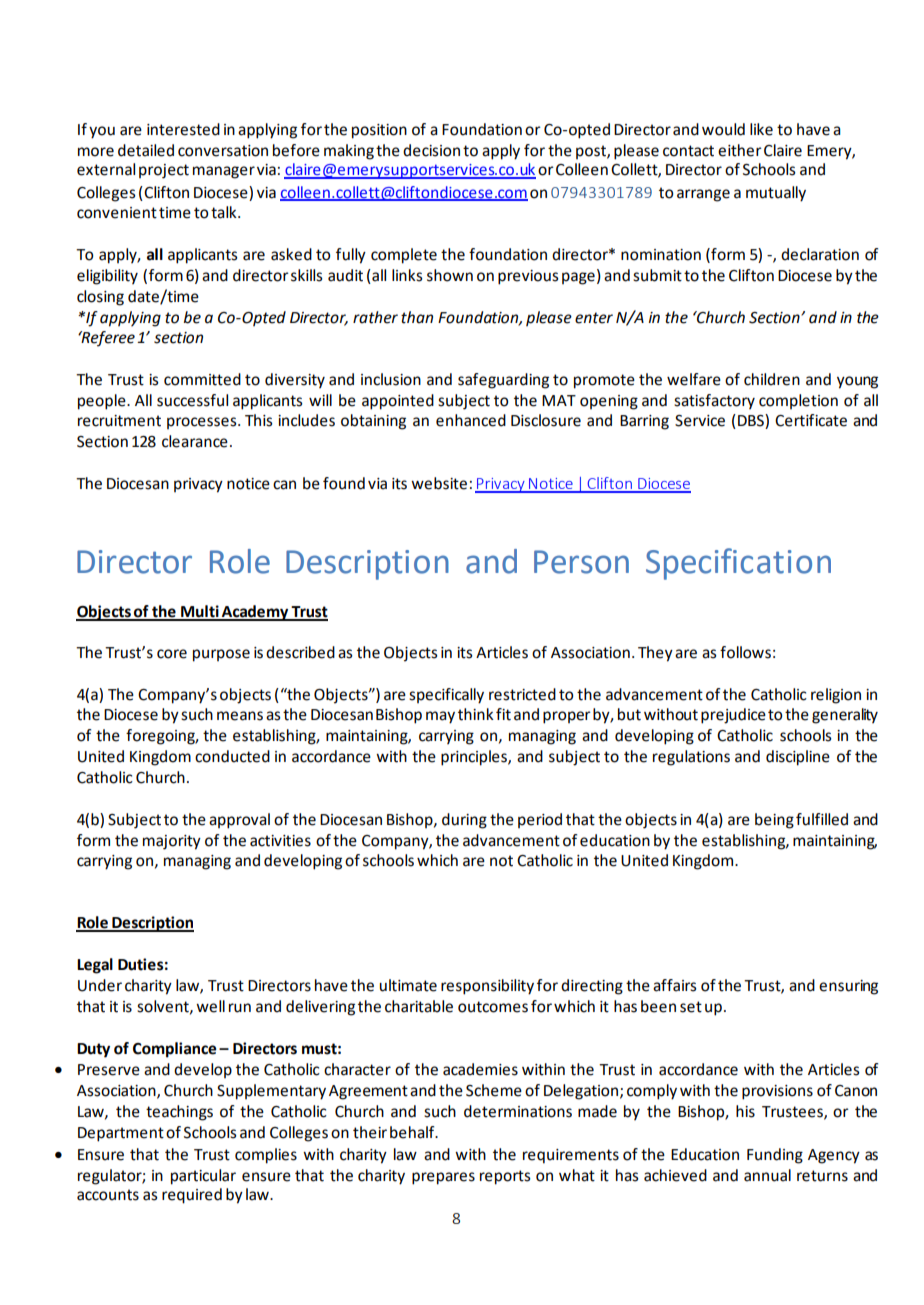  Describe the element at coordinates (203, 1177) in the screenshot. I see `particular` at that location.
